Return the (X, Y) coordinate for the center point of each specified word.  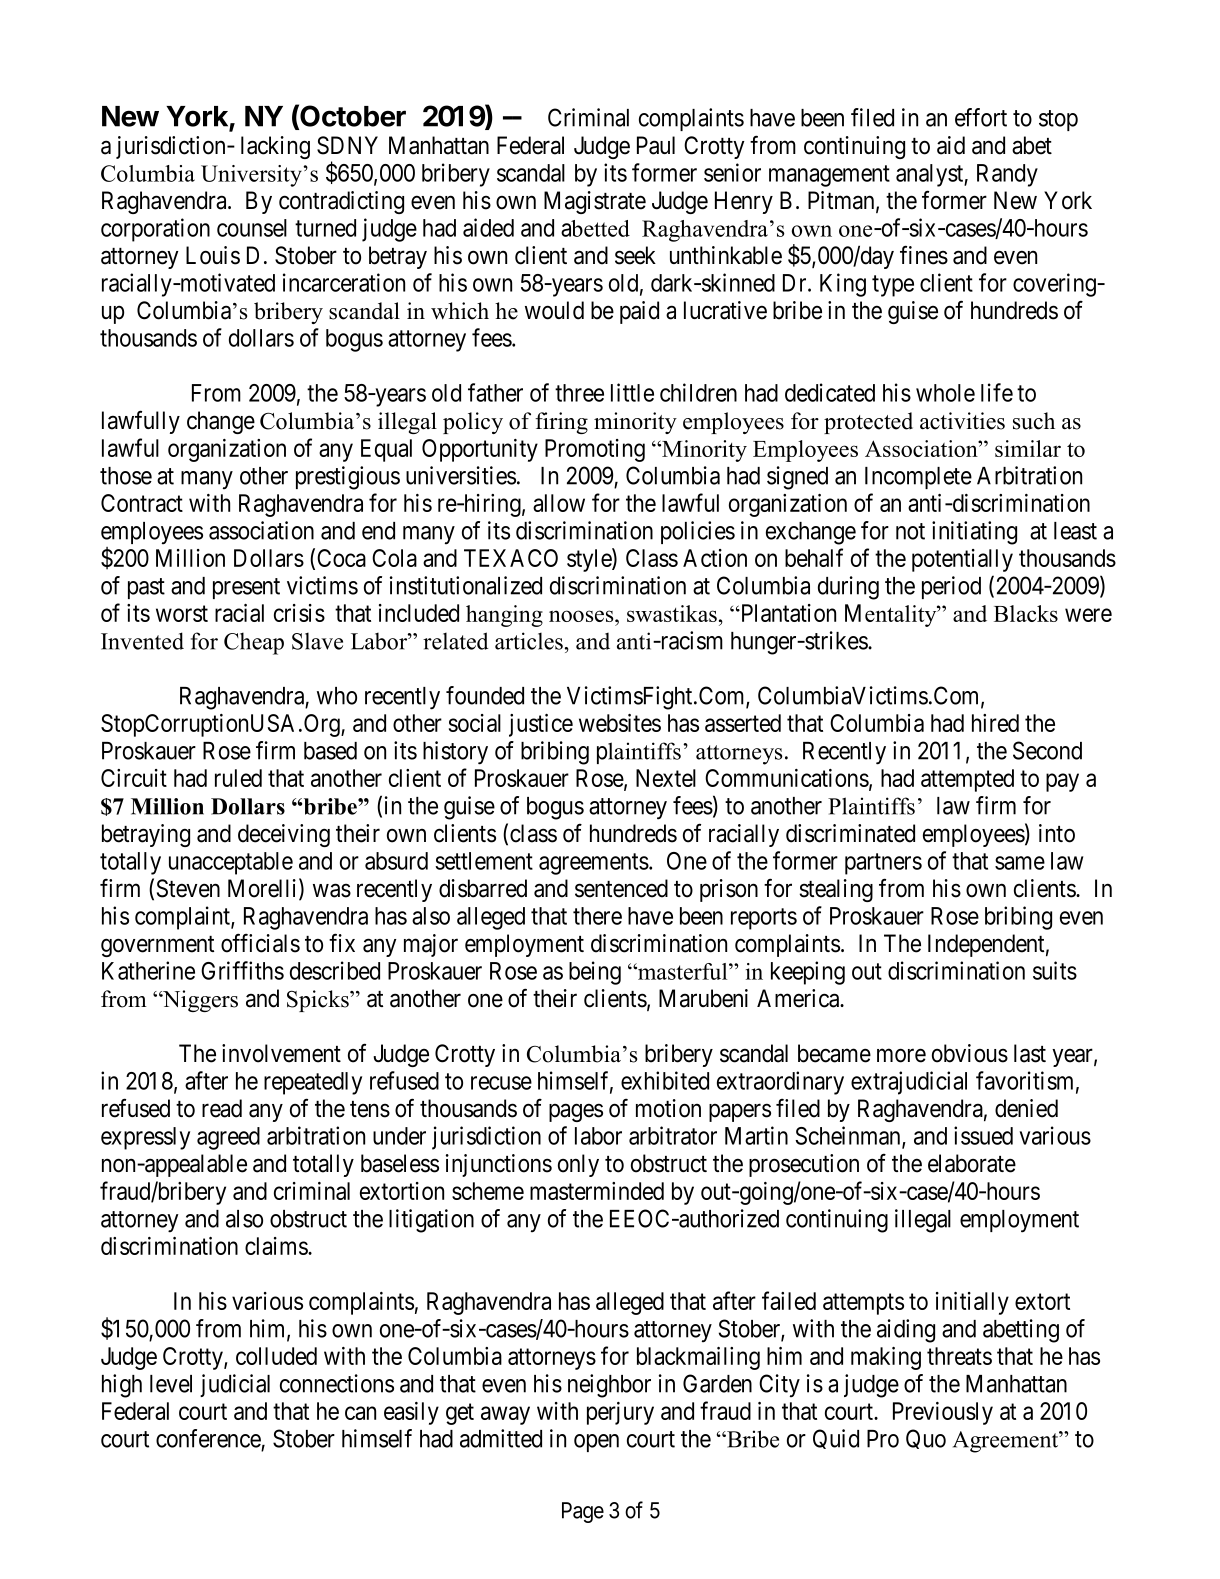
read (222, 1108)
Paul (656, 145)
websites (620, 723)
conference (208, 1438)
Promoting (595, 450)
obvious (970, 1053)
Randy (1007, 175)
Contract (142, 503)
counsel (252, 228)
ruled (238, 778)
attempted (967, 780)
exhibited (665, 1080)
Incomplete (918, 478)
